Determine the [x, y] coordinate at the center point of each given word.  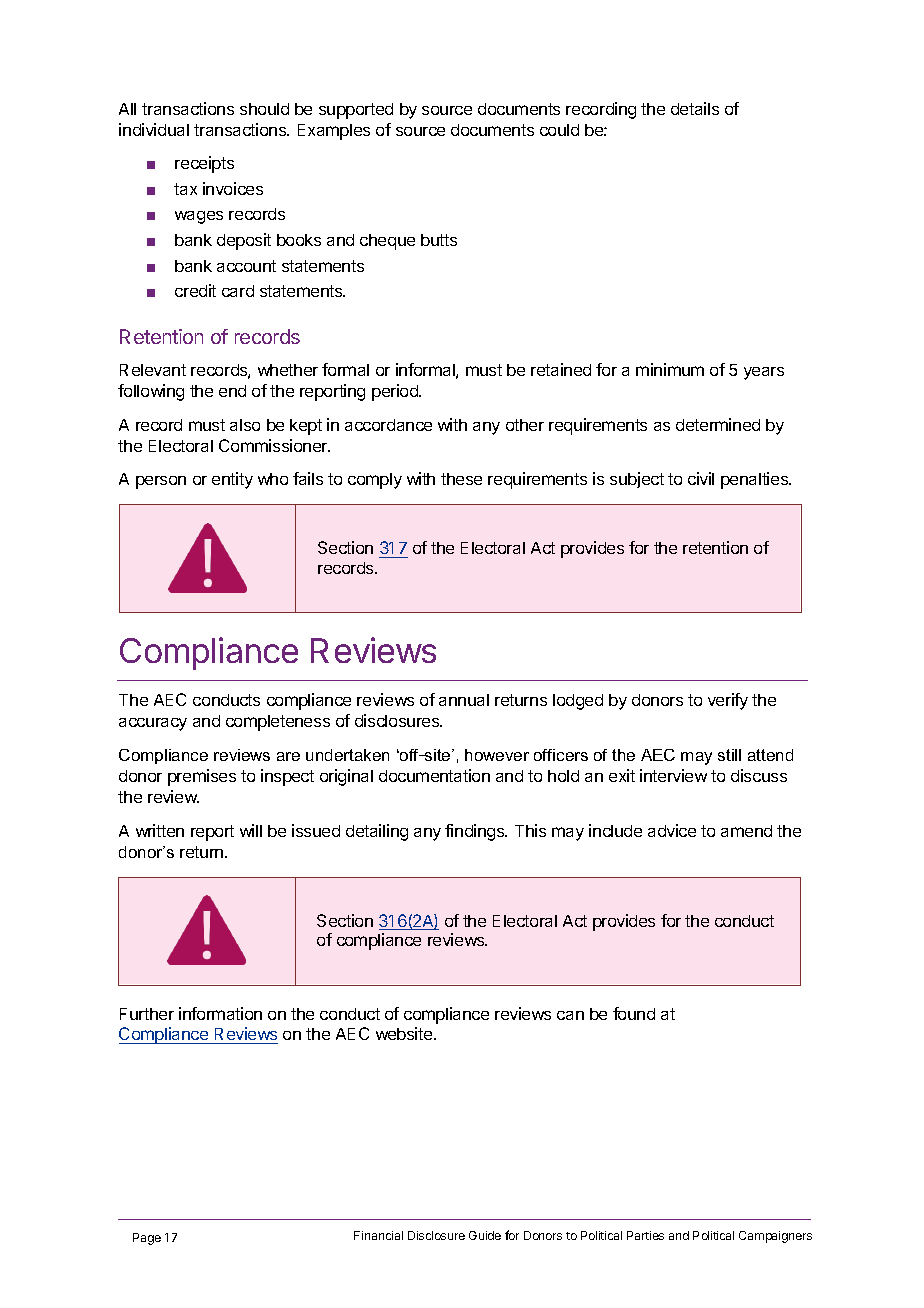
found [634, 1013]
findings [476, 832]
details [695, 108]
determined [718, 424]
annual [464, 700]
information [220, 1013]
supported [356, 111]
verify [728, 701]
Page [147, 1239]
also [245, 425]
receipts [204, 164]
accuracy [153, 724]
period [396, 392]
